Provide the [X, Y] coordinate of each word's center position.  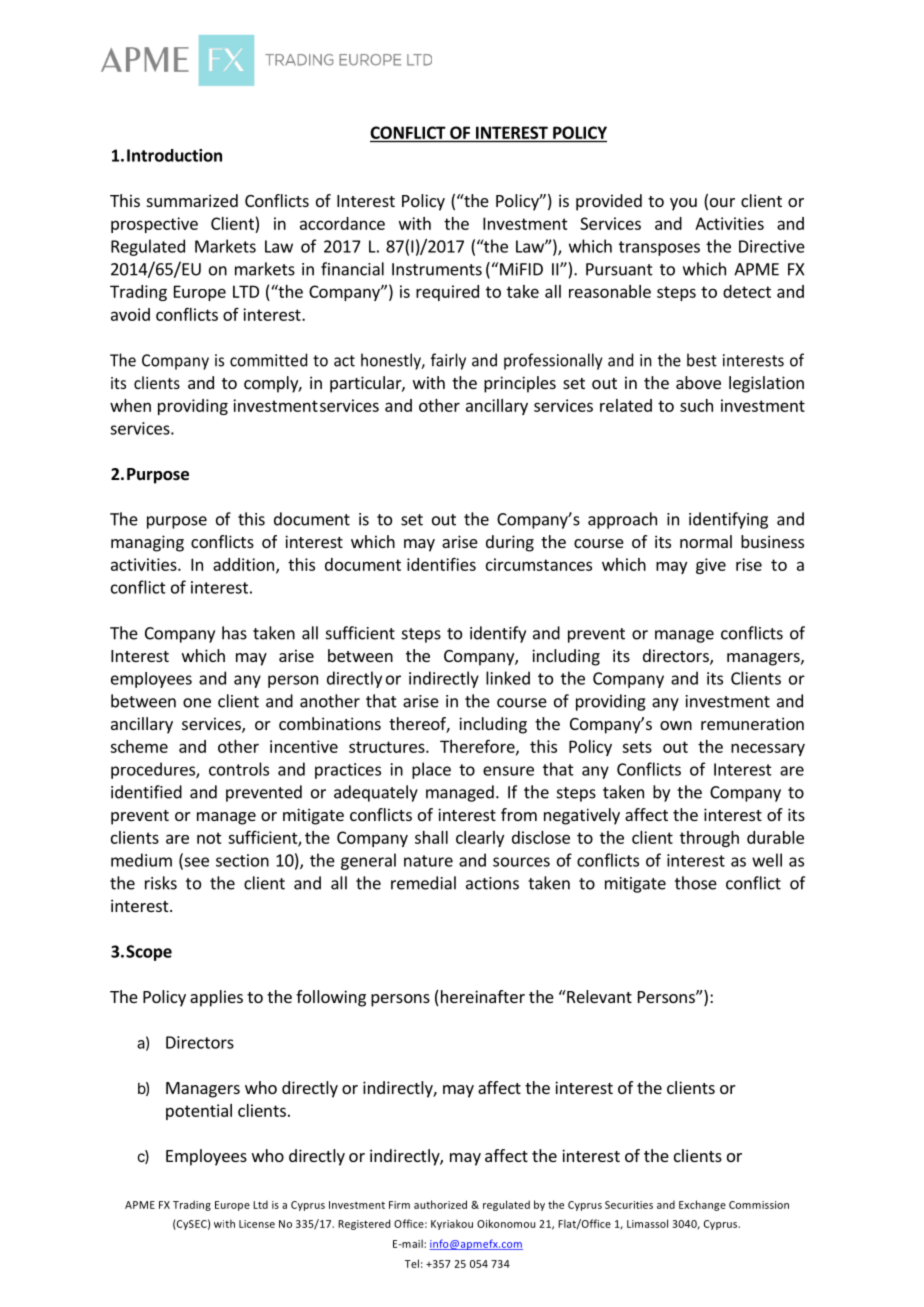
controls [239, 769]
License [257, 1224]
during [510, 543]
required [447, 293]
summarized [192, 200]
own [676, 725]
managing [147, 543]
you [683, 204]
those [696, 883]
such [696, 405]
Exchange [702, 1205]
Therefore [478, 747]
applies [216, 998]
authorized [440, 1204]
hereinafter [481, 998]
